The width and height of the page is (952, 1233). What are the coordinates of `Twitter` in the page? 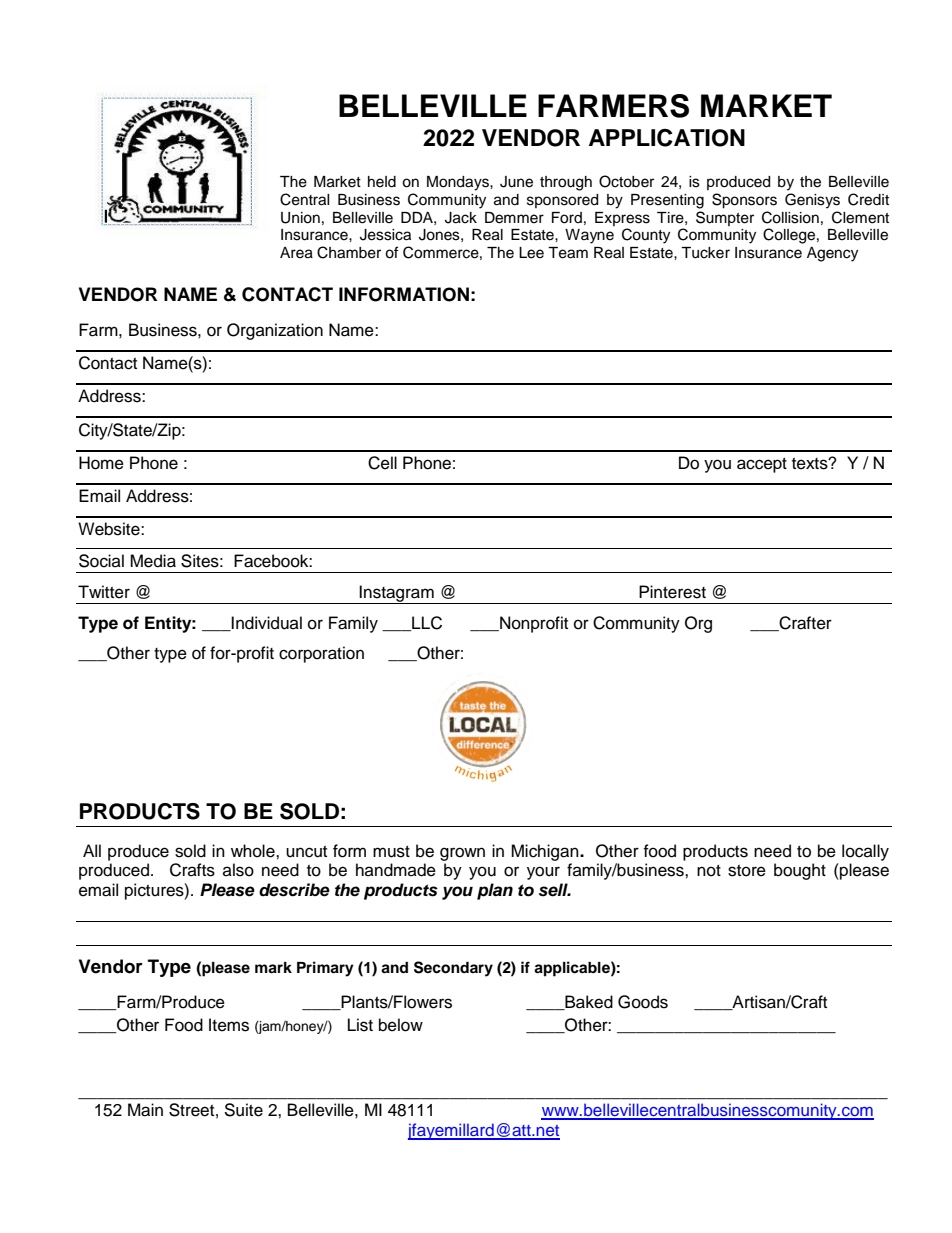 It's located at (104, 592).
